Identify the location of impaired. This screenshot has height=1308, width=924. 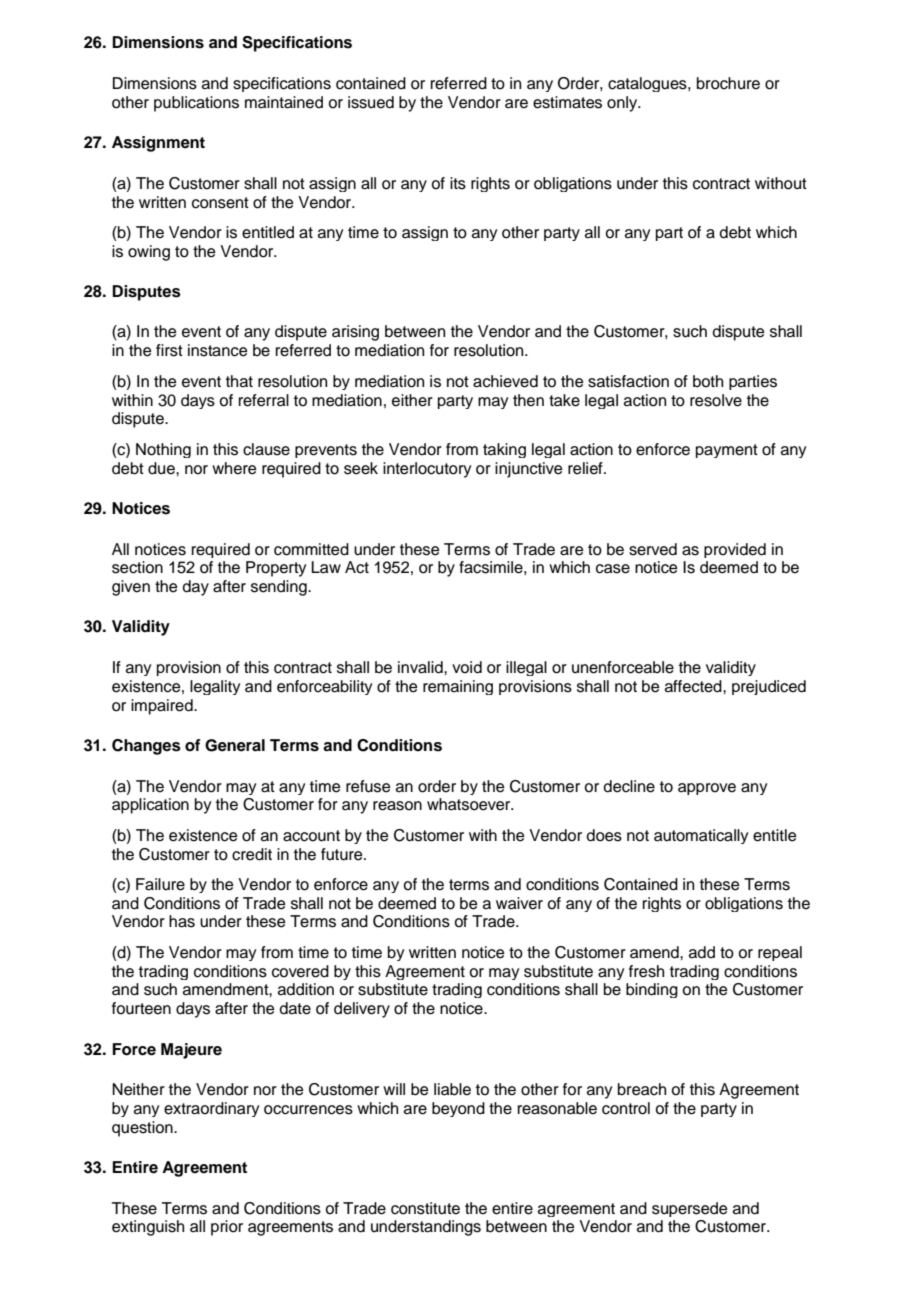
(163, 707).
